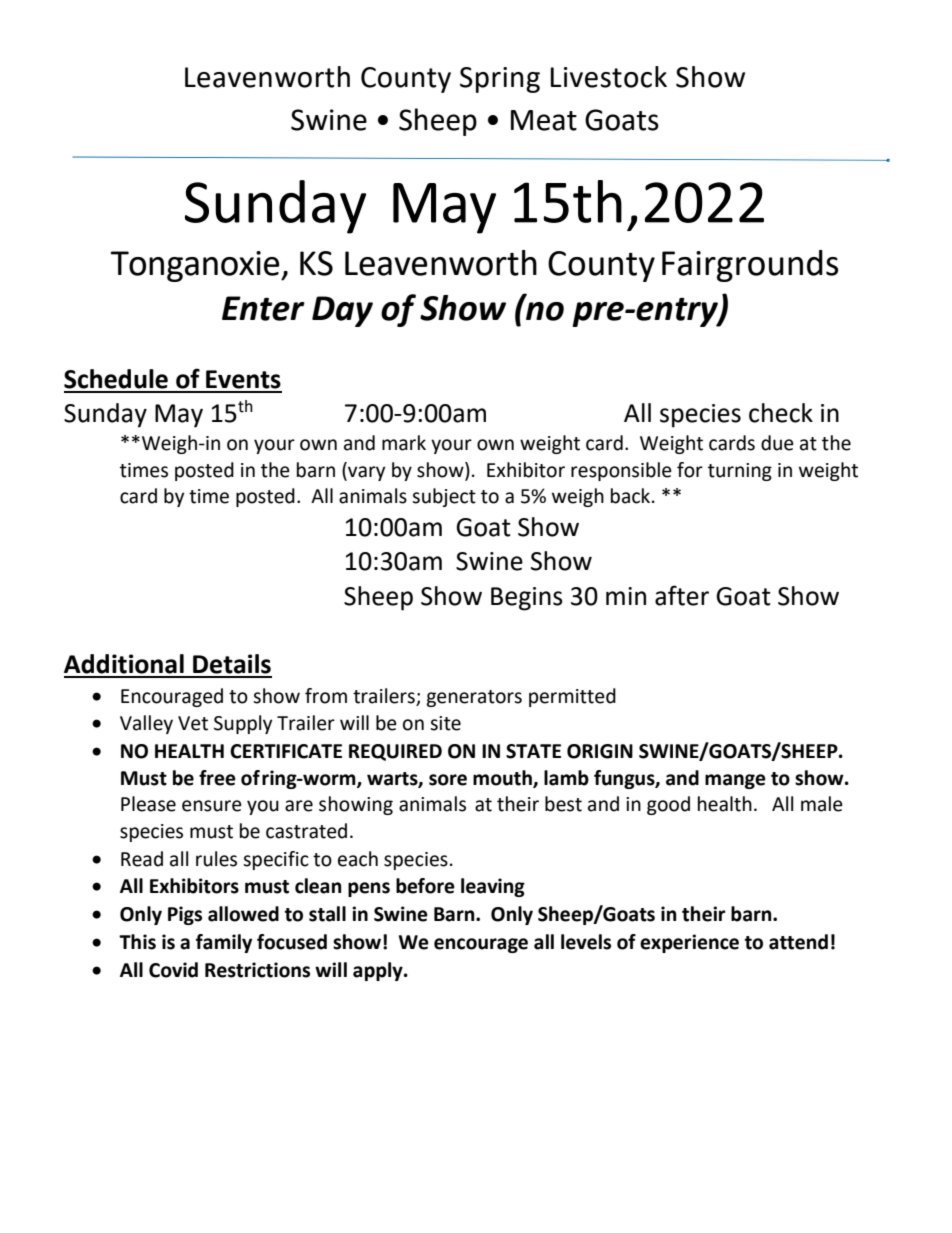 Image resolution: width=952 pixels, height=1233 pixels. What do you see at coordinates (689, 943) in the screenshot?
I see `experience` at bounding box center [689, 943].
